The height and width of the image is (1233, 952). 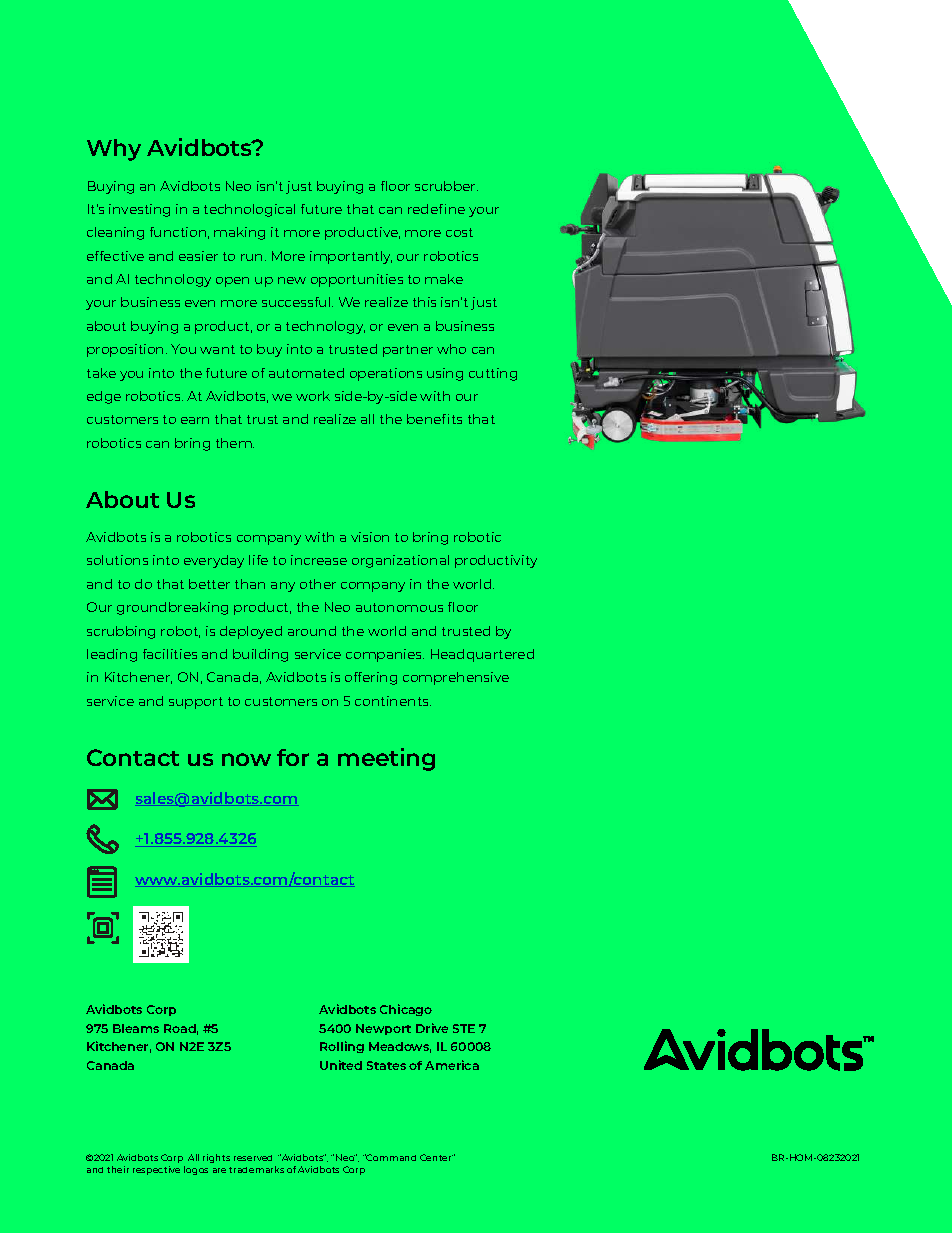 What do you see at coordinates (293, 757) in the image?
I see `for` at bounding box center [293, 757].
